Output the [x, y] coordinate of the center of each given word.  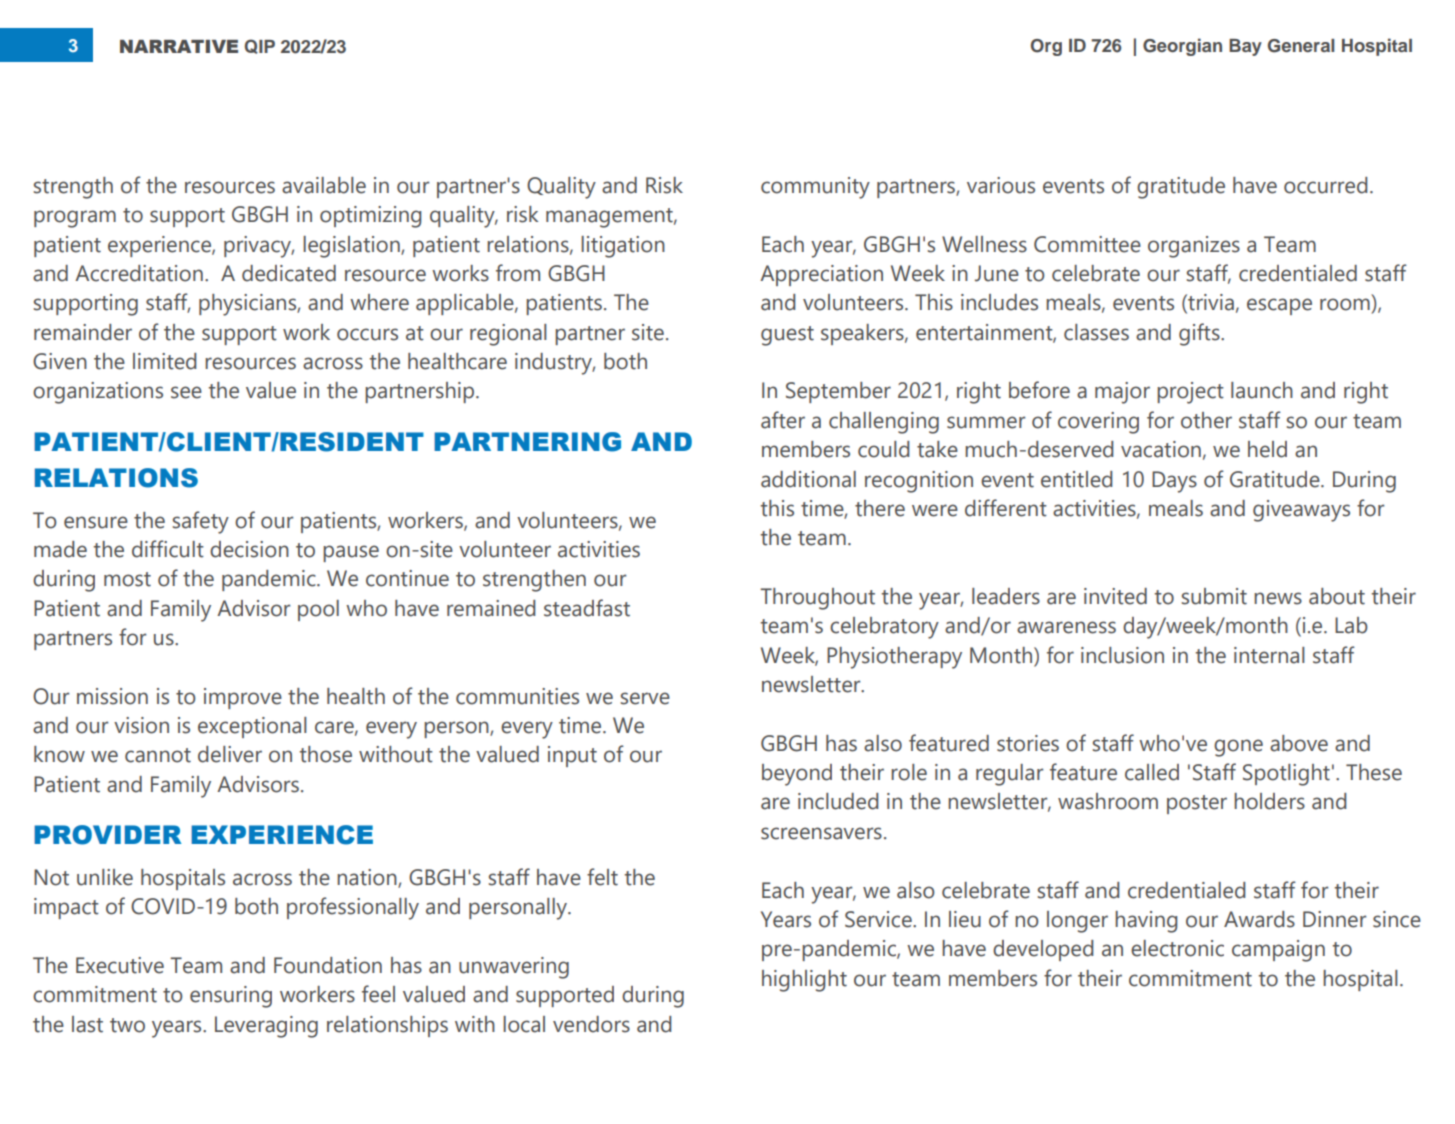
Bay [1245, 47]
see [186, 392]
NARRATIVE [179, 46]
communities [517, 696]
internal [1269, 655]
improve [243, 698]
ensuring [231, 997]
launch [1262, 390]
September [838, 392]
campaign [1278, 951]
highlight [804, 981]
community [815, 188]
